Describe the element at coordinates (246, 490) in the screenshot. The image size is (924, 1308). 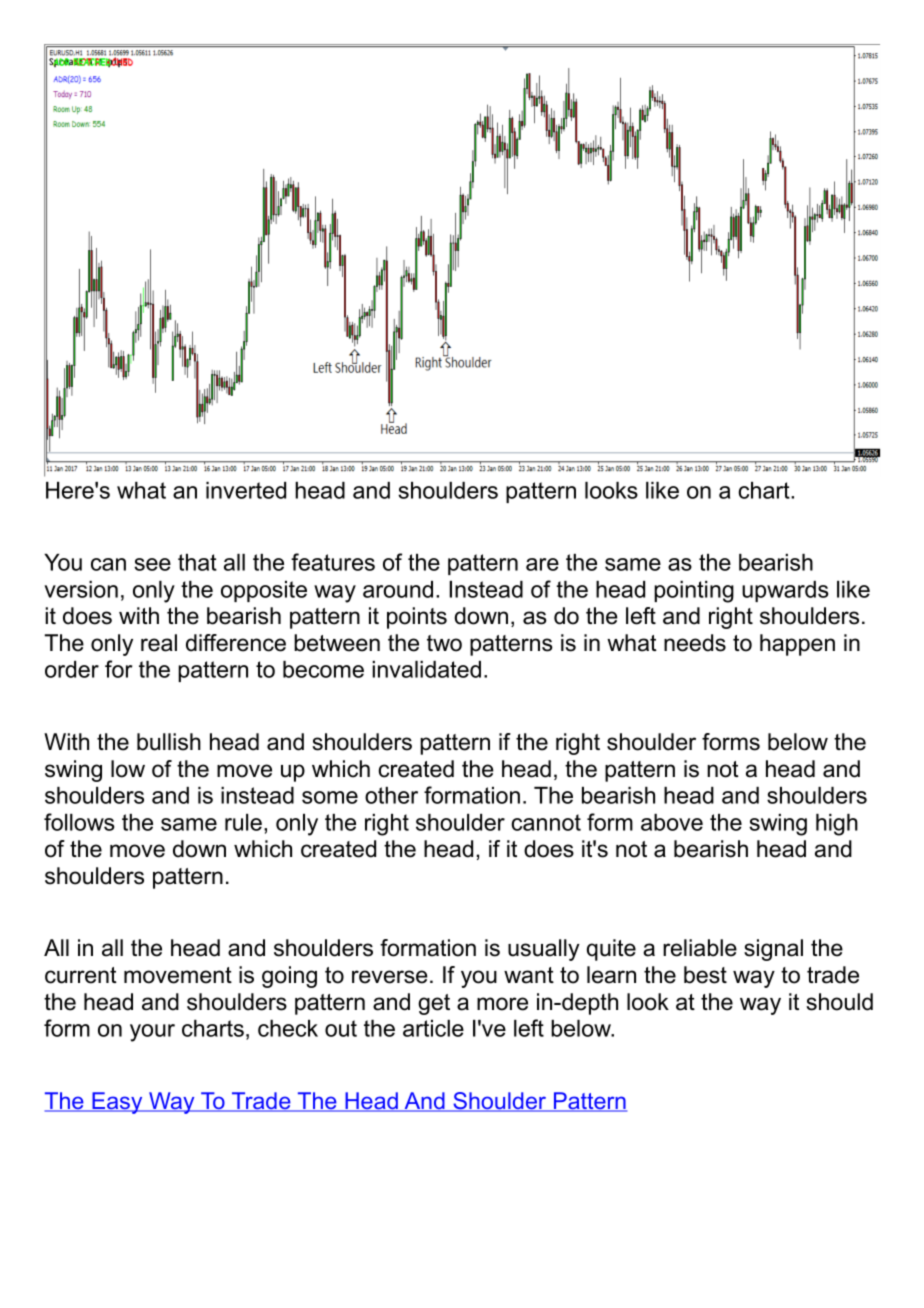
I see `inverted` at that location.
